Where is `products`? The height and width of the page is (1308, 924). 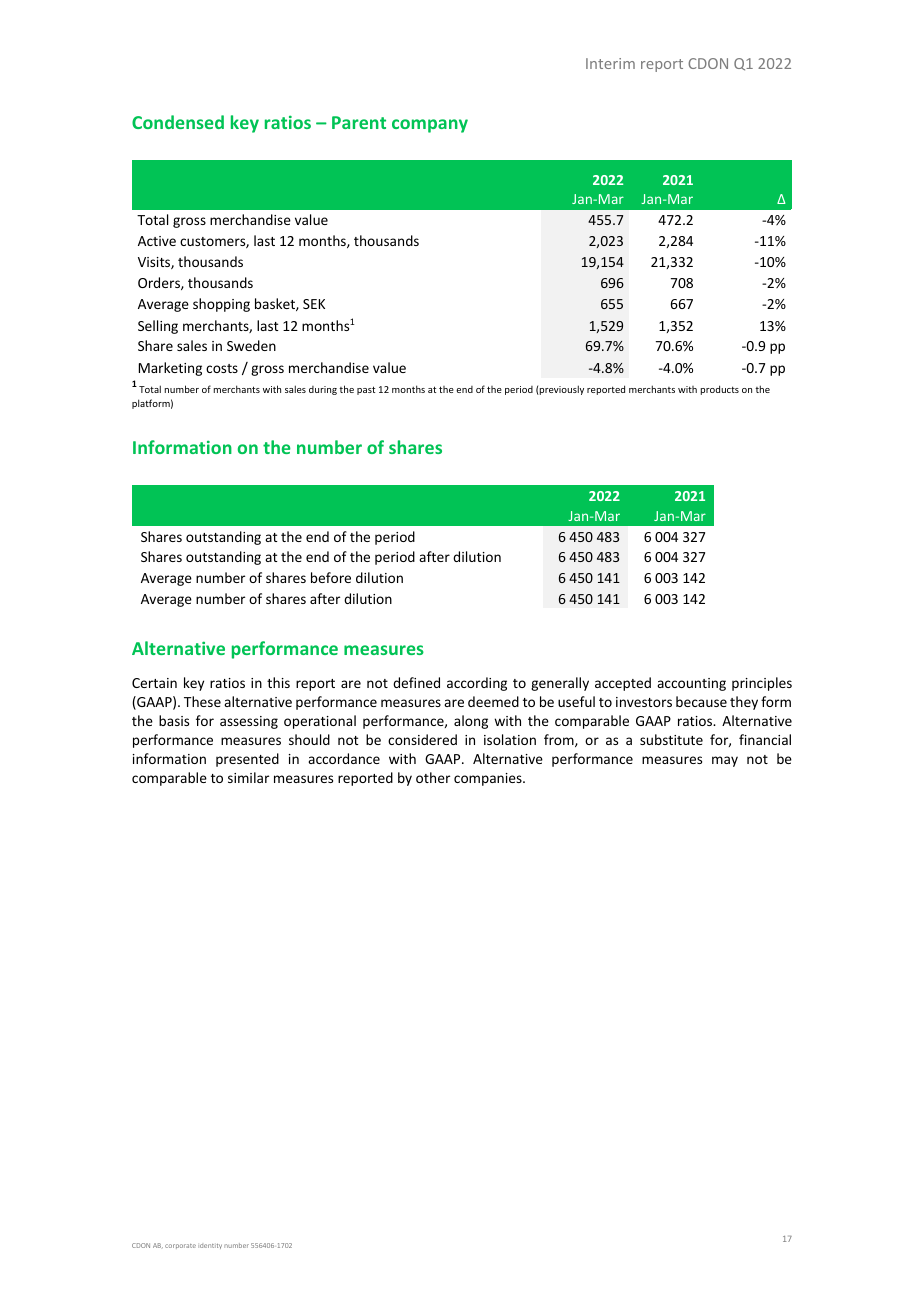 products is located at coordinates (720, 390).
